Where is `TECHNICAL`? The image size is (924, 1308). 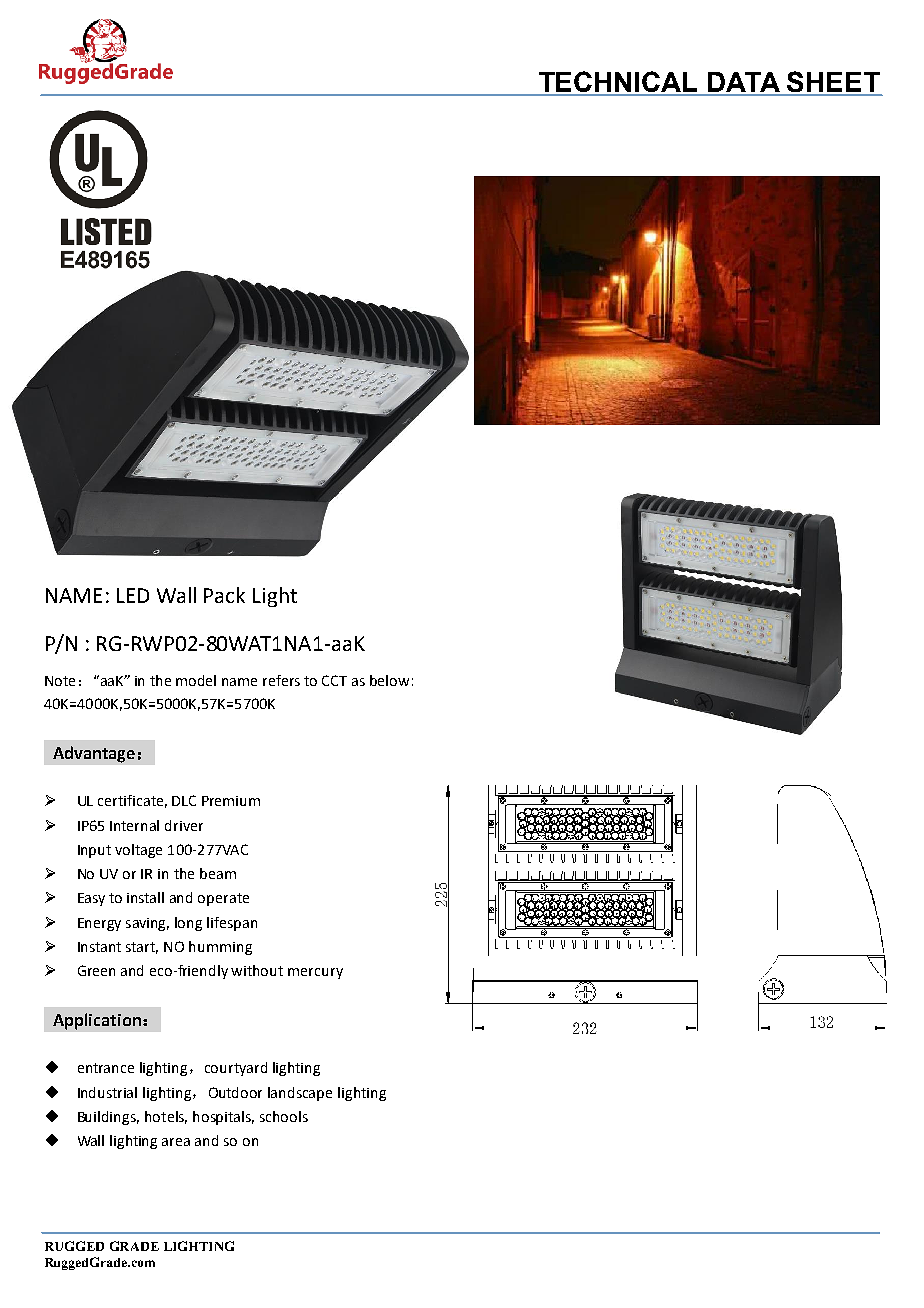
TECHNICAL is located at coordinates (618, 83).
